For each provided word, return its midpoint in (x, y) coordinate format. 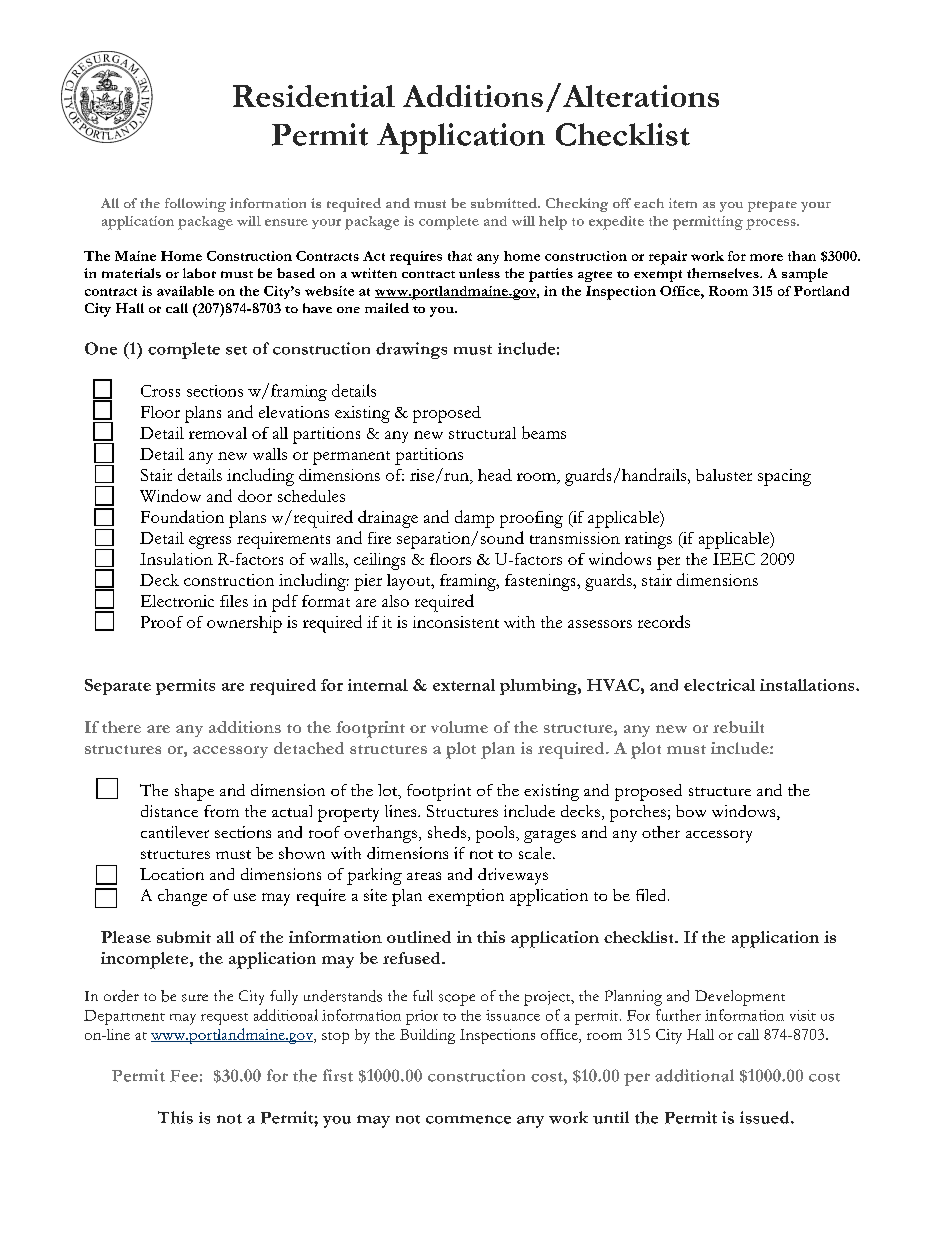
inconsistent (456, 622)
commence (468, 1119)
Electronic (177, 601)
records (664, 621)
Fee (184, 1076)
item (683, 203)
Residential (314, 96)
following (195, 205)
